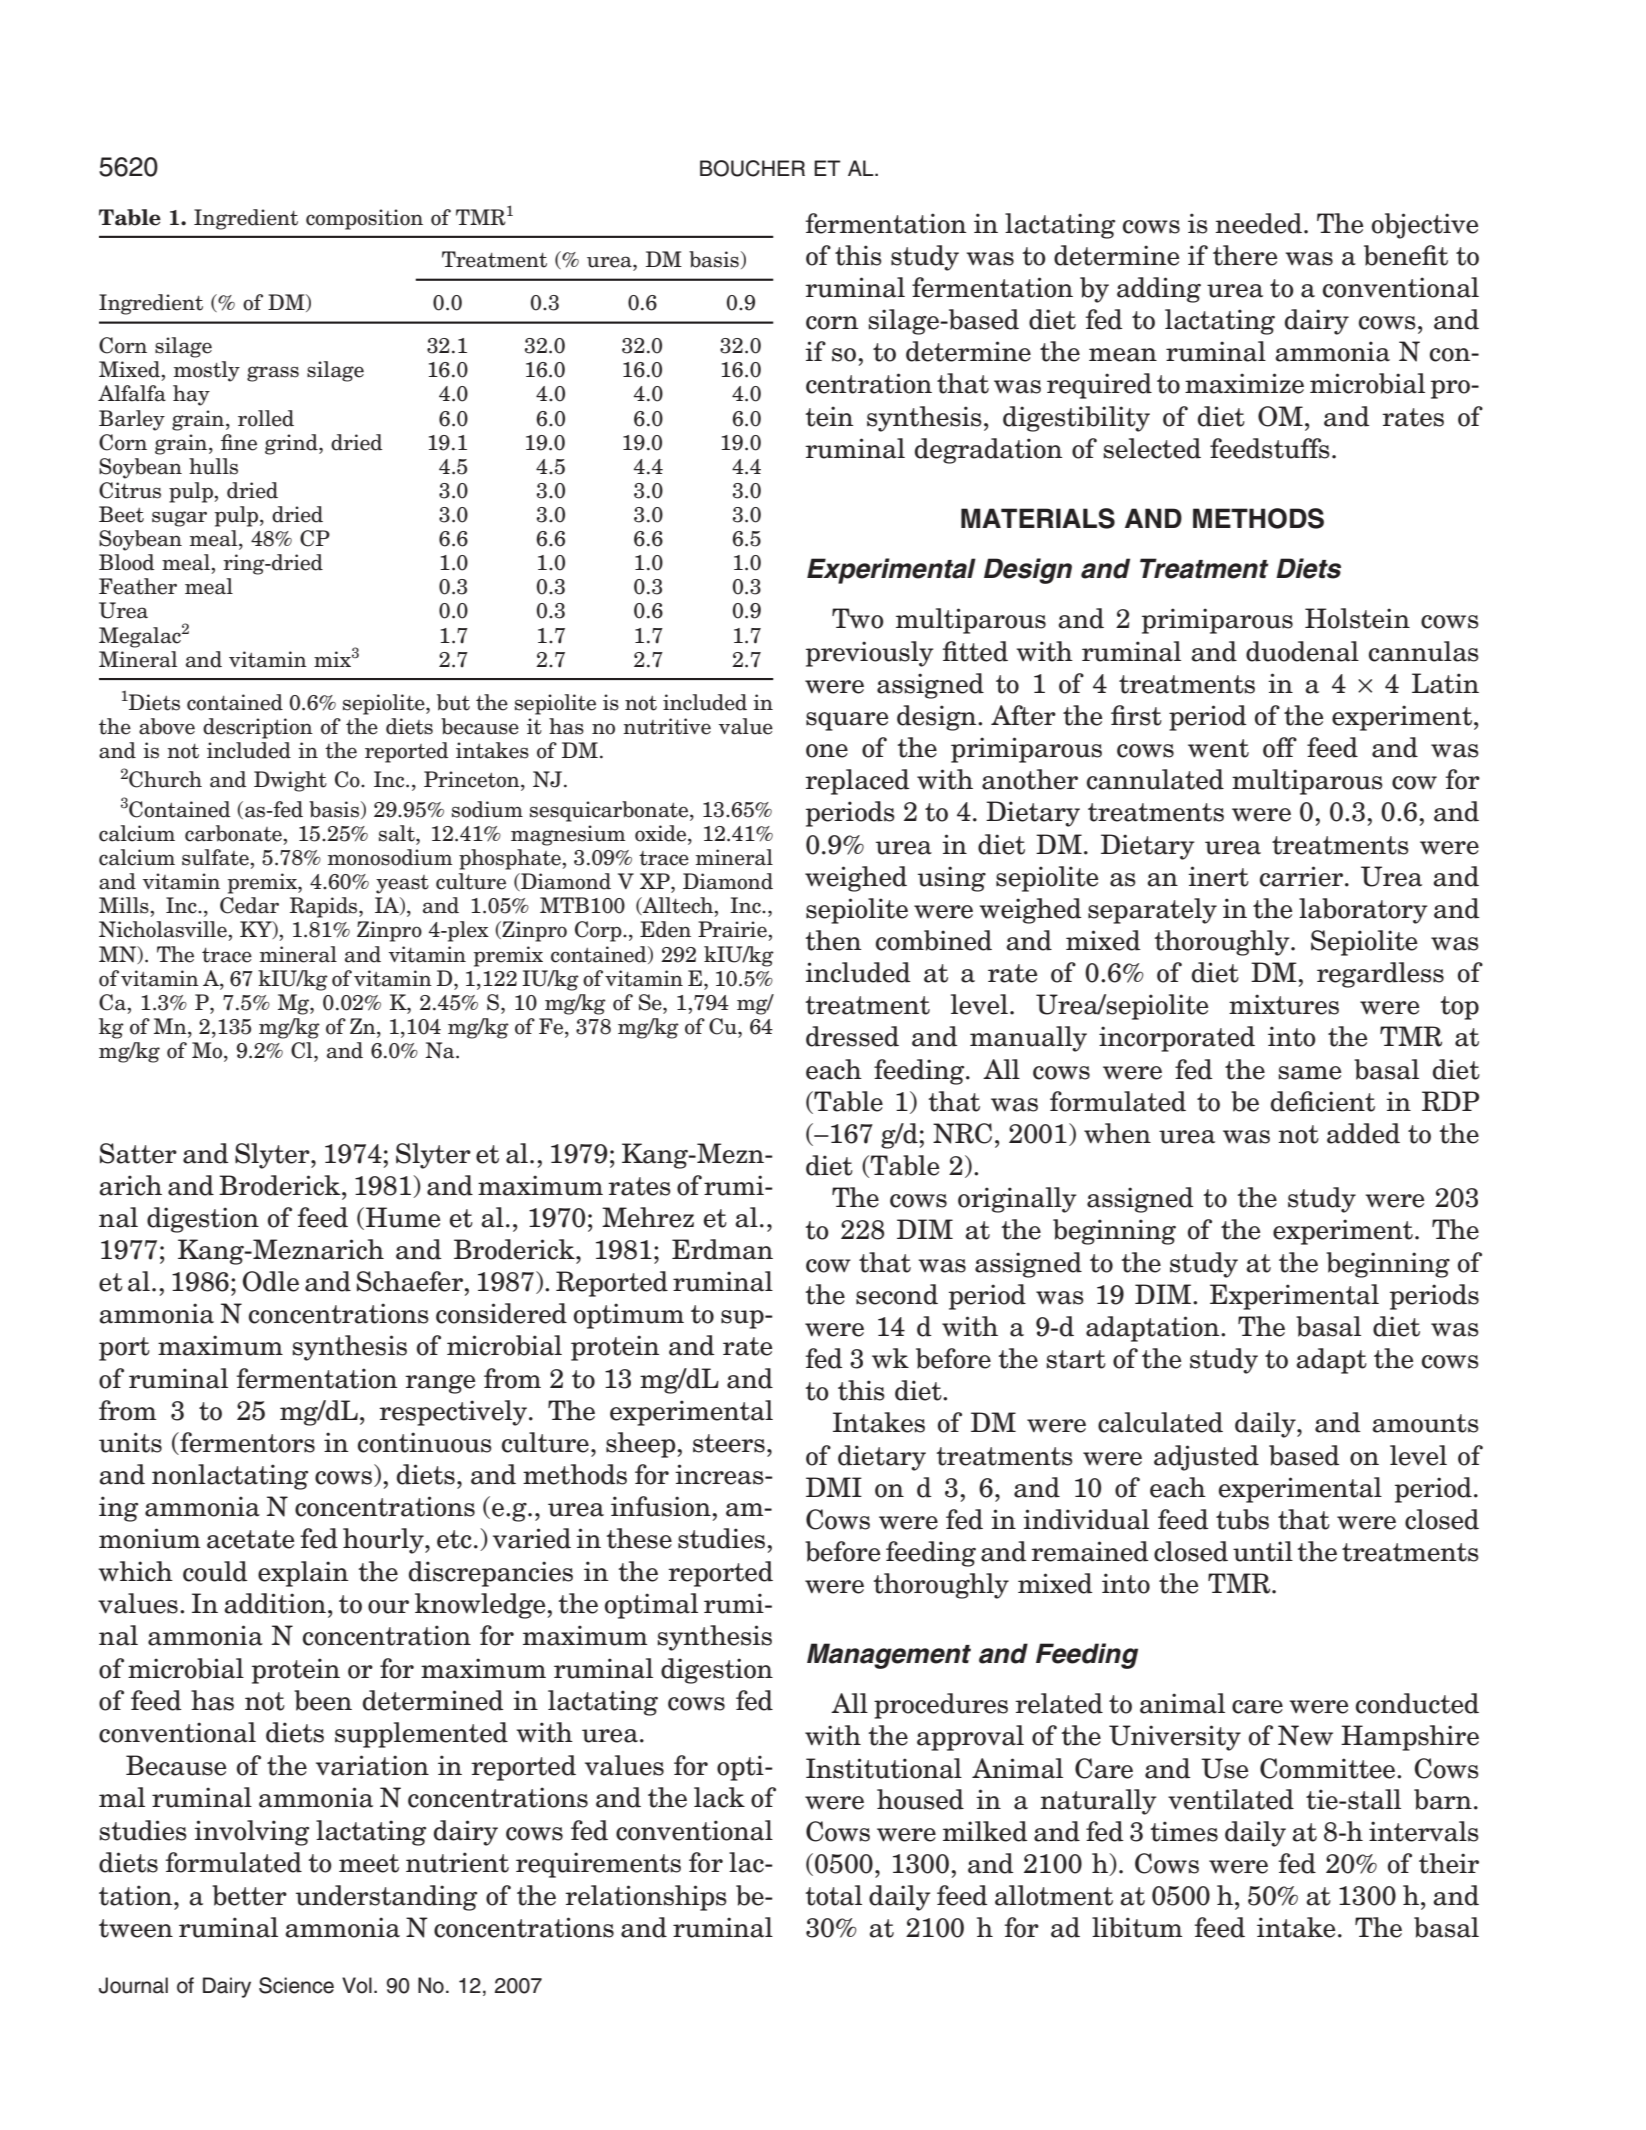 The height and width of the image is (2130, 1646). Describe the element at coordinates (1260, 223) in the image. I see `needed` at that location.
